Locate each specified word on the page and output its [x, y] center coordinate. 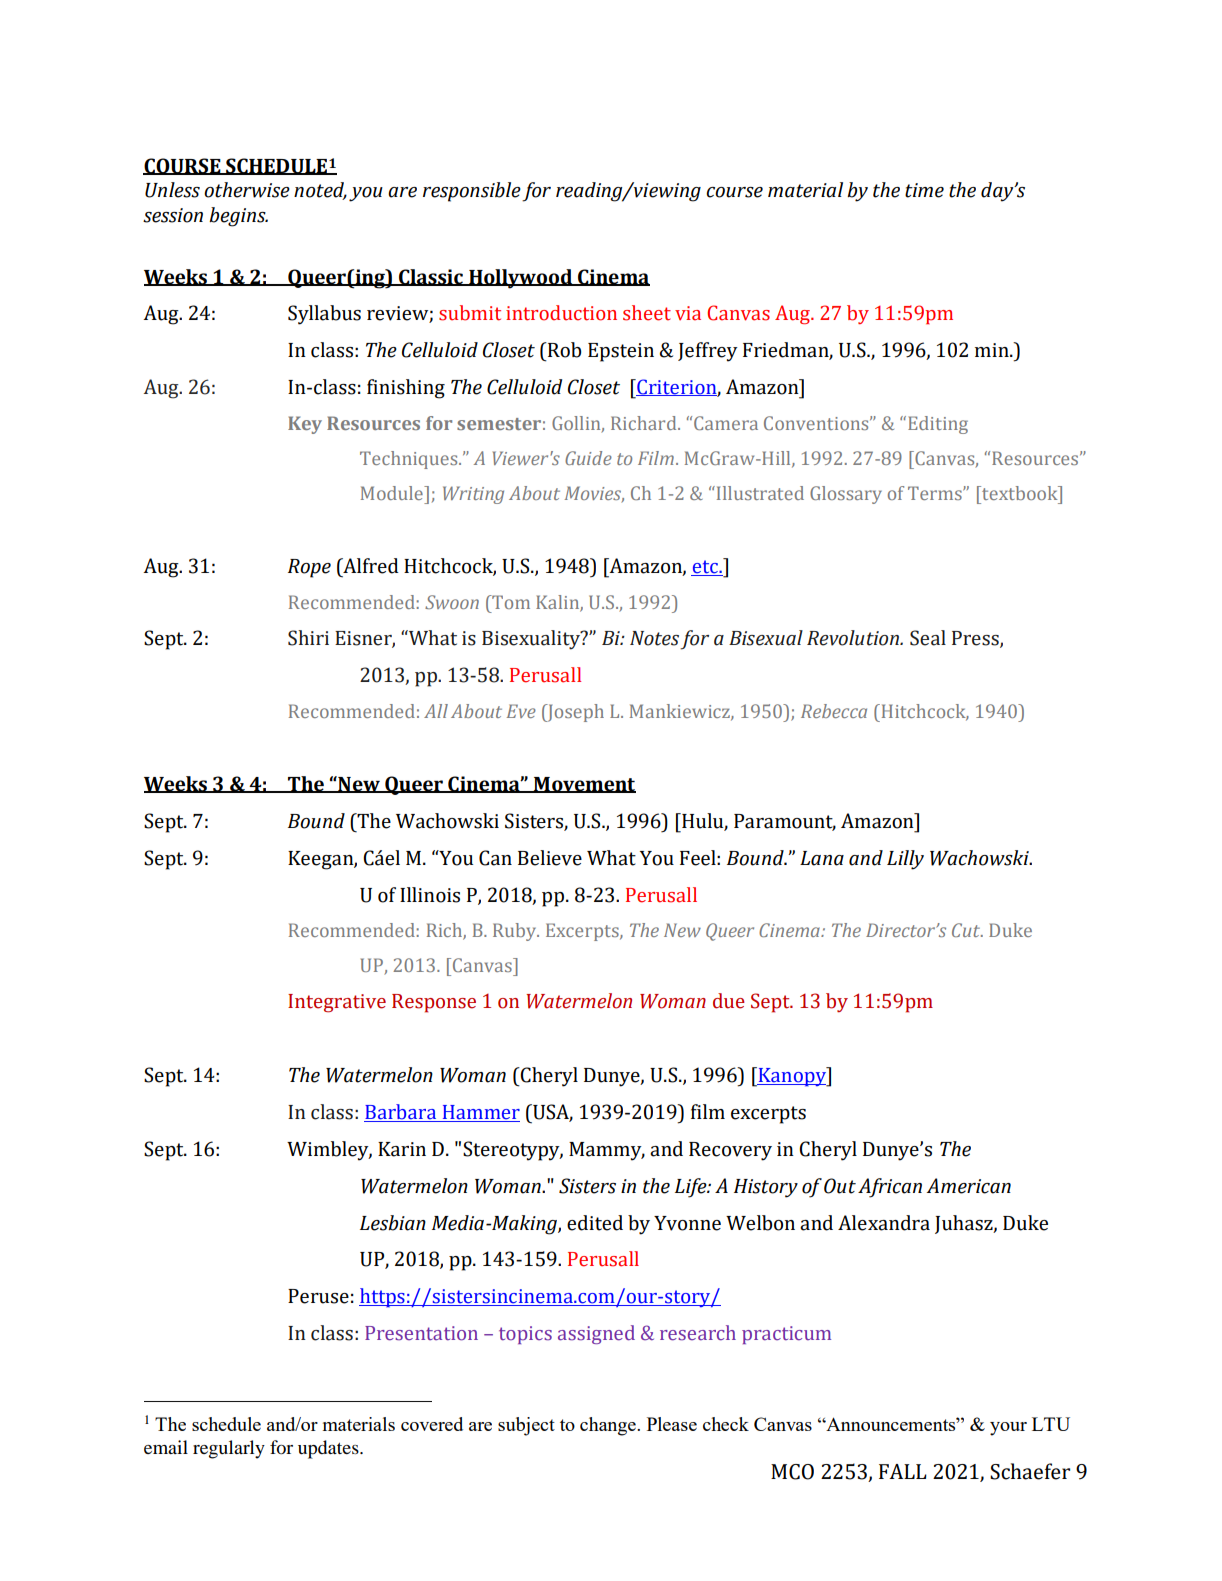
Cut [967, 930]
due [729, 1001]
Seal [928, 638]
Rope [309, 568]
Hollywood [521, 279]
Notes [654, 638]
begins [238, 217]
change [609, 1426]
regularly [229, 1449]
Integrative [337, 1003]
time [924, 190]
